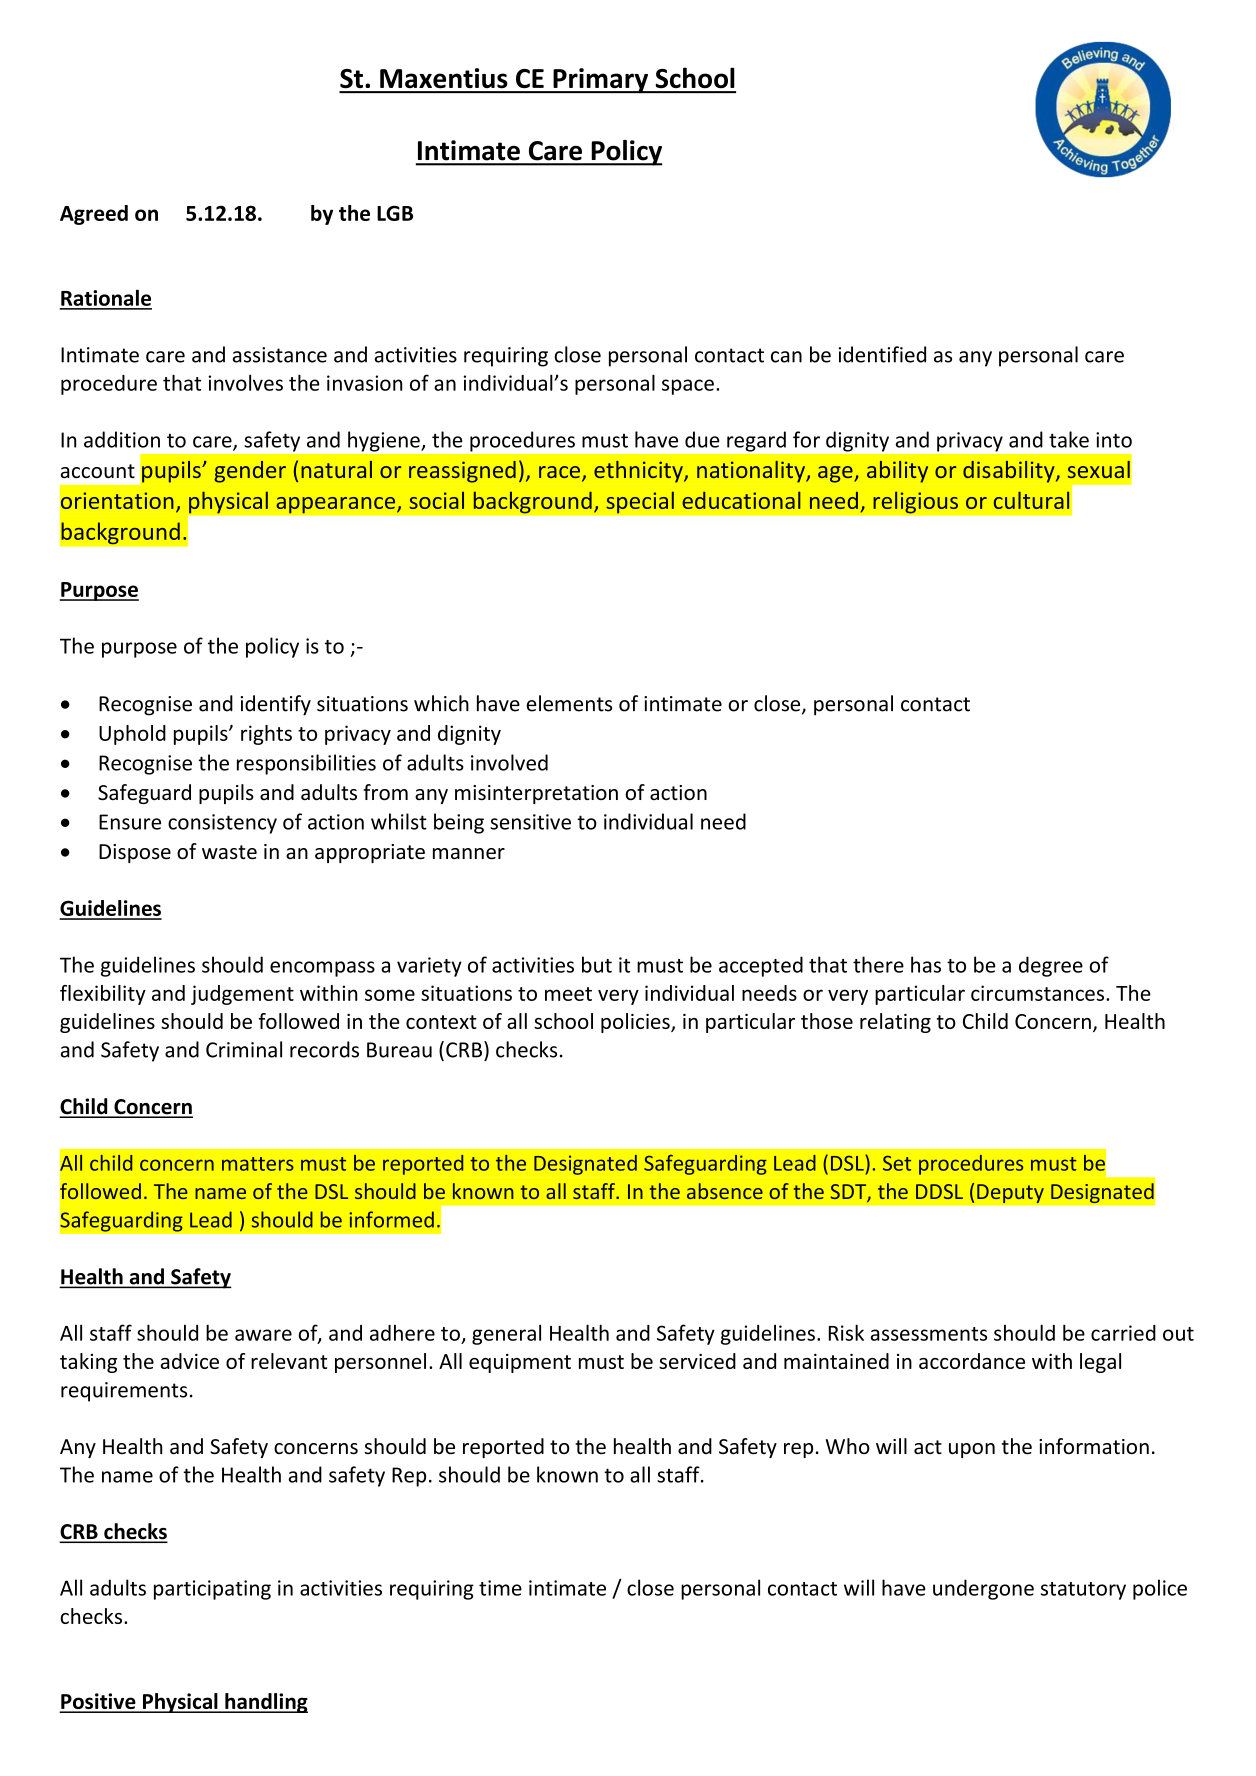  What do you see at coordinates (601, 81) in the screenshot?
I see `Primary` at bounding box center [601, 81].
